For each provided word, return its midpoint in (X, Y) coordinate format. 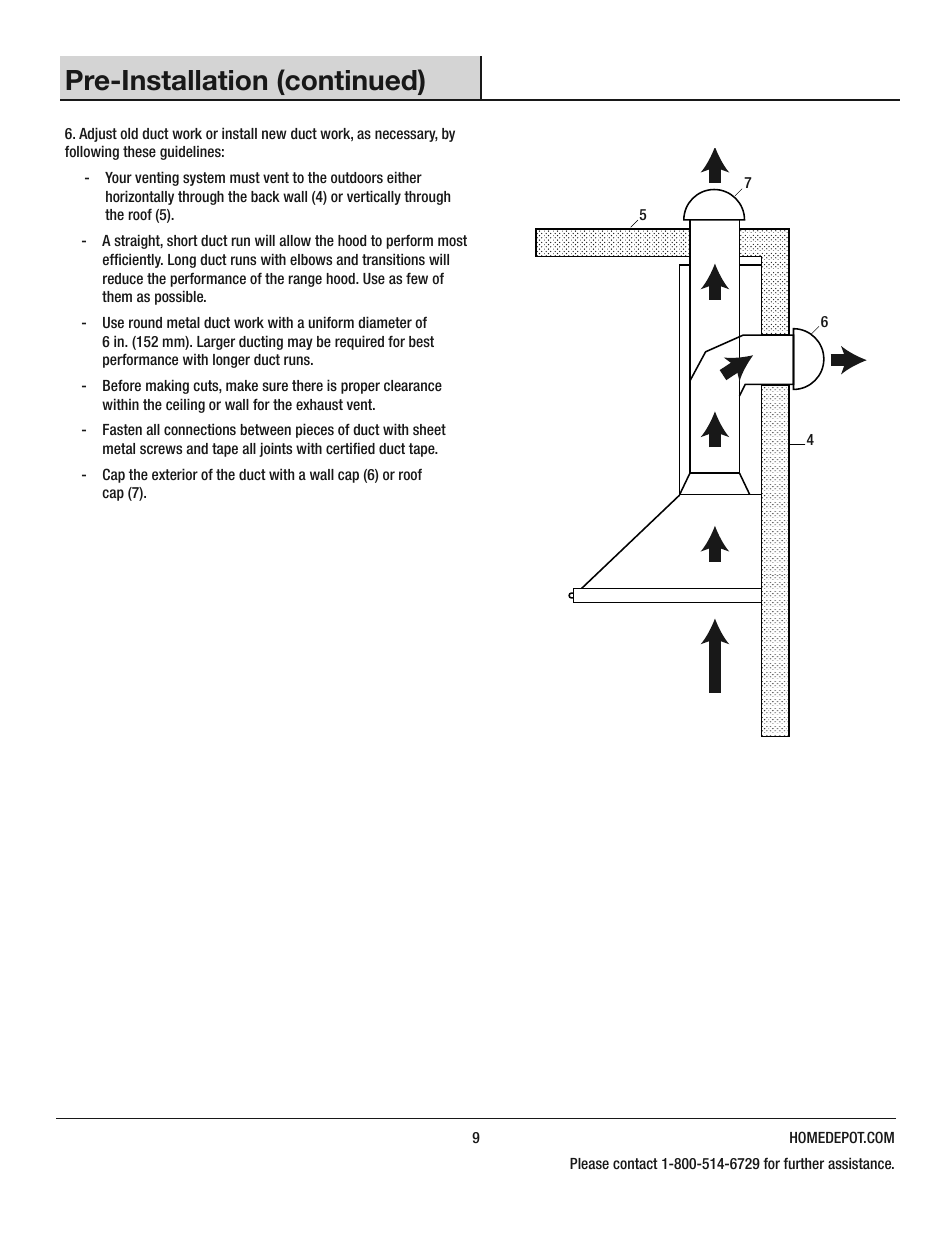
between (266, 429)
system (204, 179)
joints (275, 449)
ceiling (185, 405)
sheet (429, 429)
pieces (315, 430)
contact (635, 1163)
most (452, 240)
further (803, 1163)
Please (589, 1163)
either (404, 177)
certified (350, 448)
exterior (175, 474)
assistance (861, 1163)
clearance (413, 385)
